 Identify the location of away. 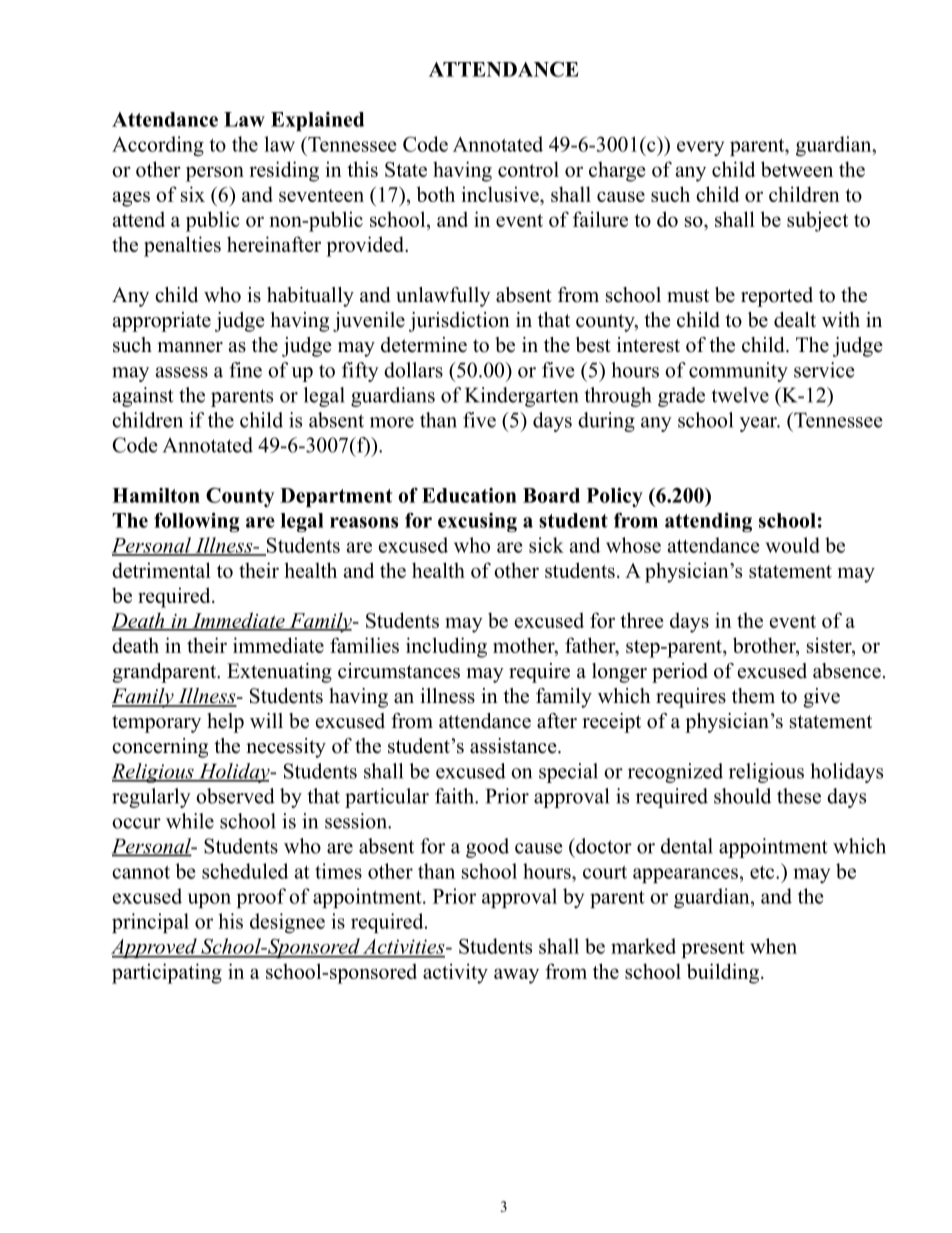
(516, 976).
